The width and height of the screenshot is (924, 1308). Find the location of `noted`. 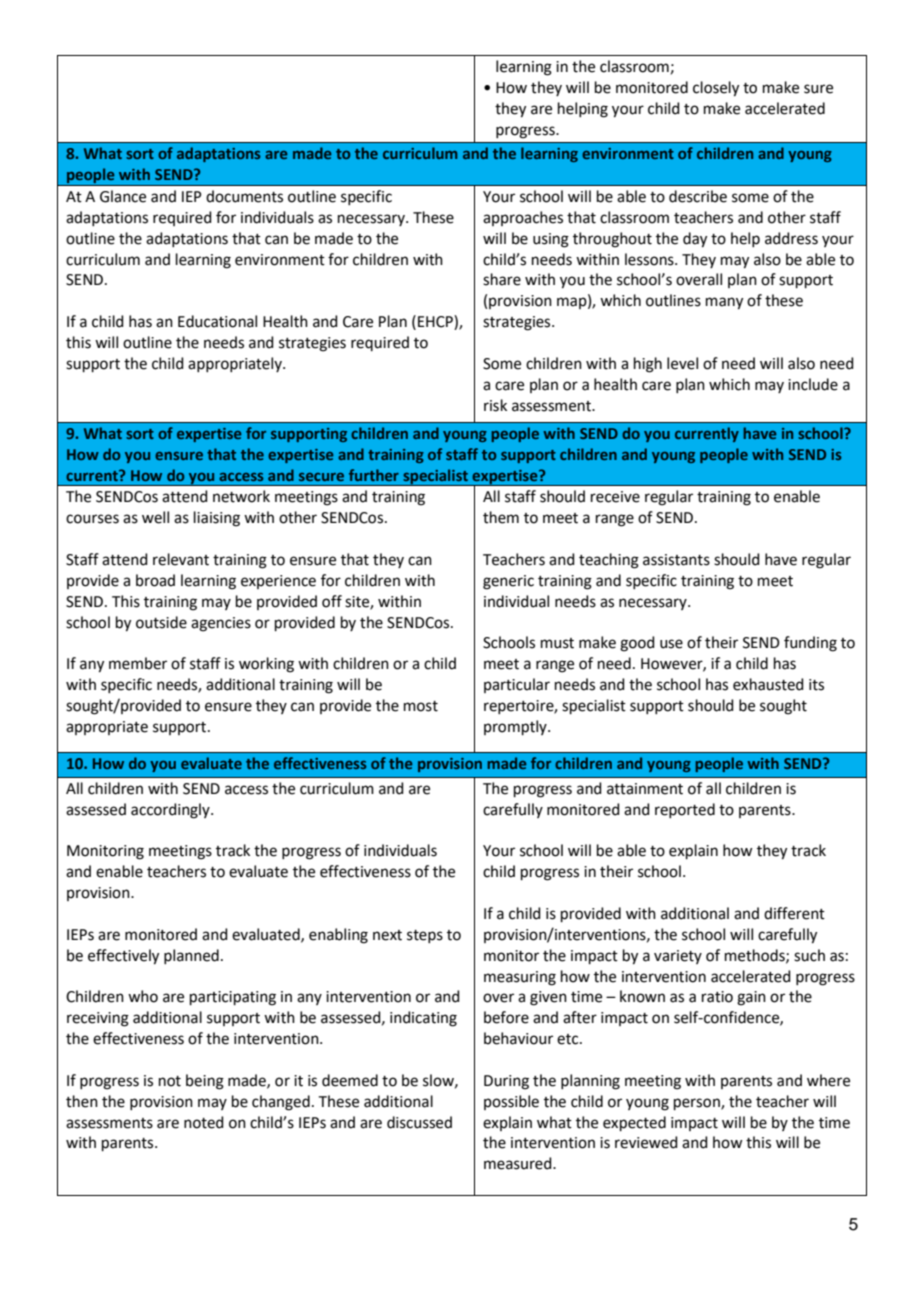

noted is located at coordinates (204, 1122).
